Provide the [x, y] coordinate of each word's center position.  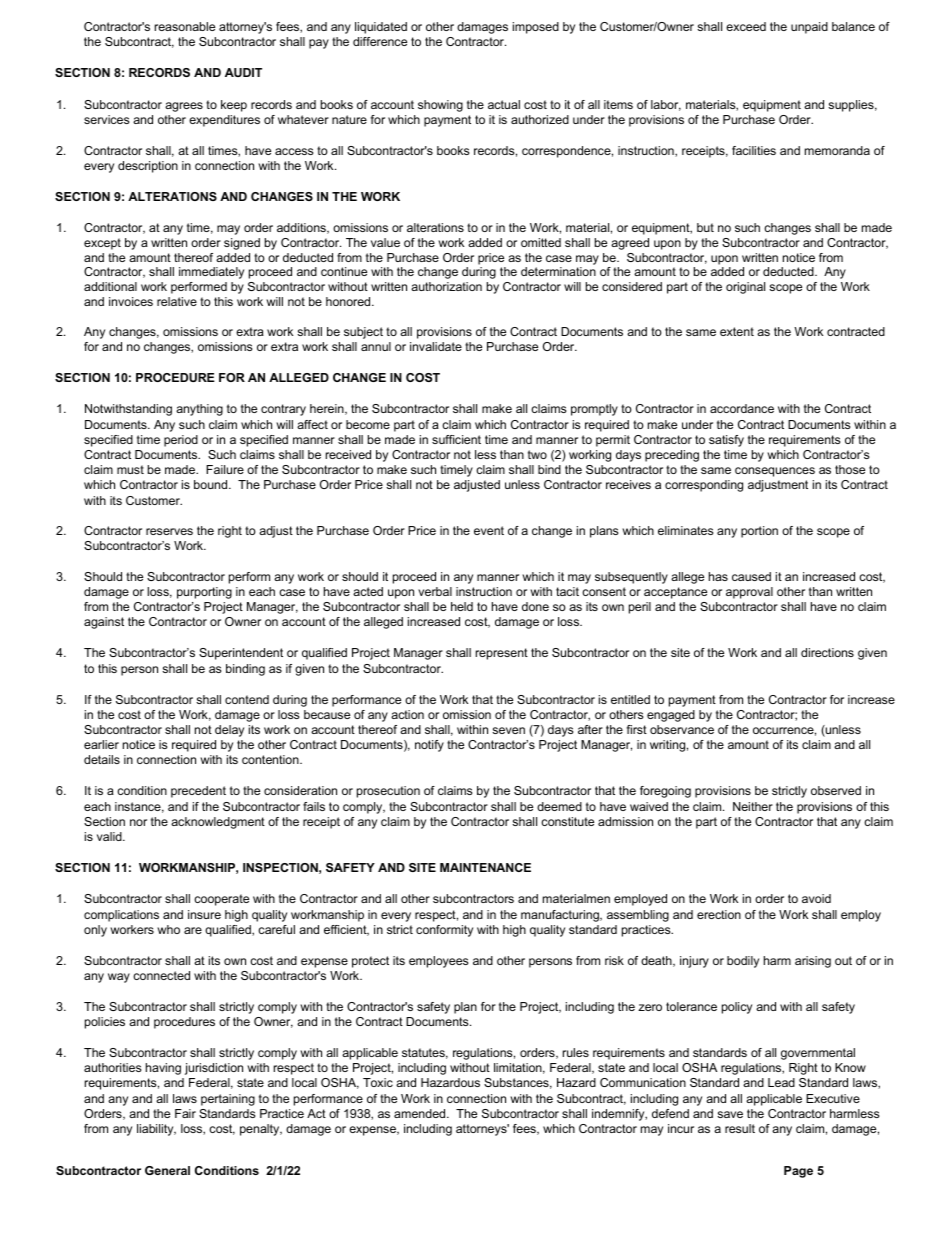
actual [504, 104]
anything [199, 410]
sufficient [456, 439]
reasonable [185, 26]
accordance [742, 408]
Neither [753, 806]
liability [156, 1130]
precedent [198, 792]
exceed [746, 26]
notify [429, 746]
